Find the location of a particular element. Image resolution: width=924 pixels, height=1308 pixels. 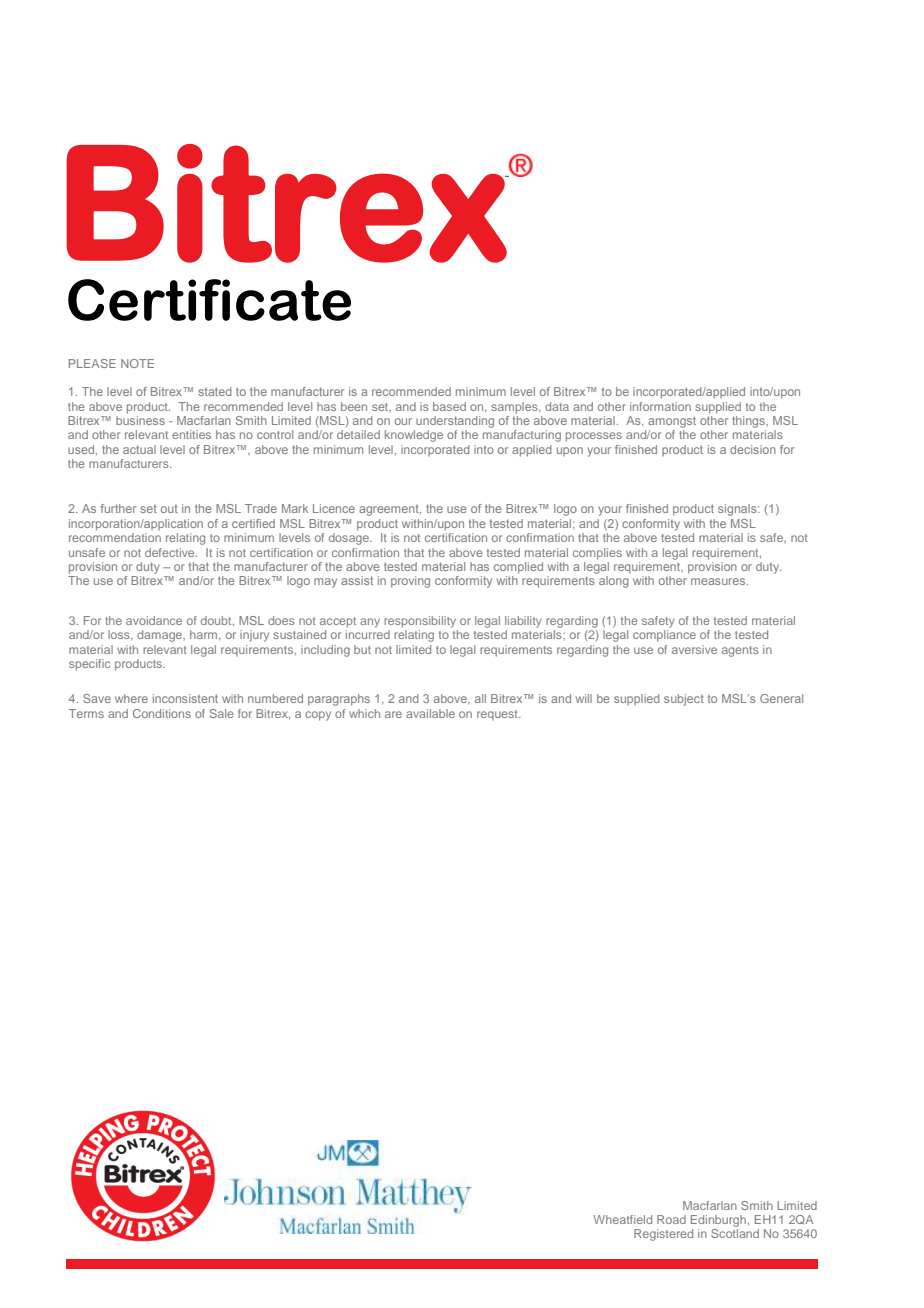

based is located at coordinates (449, 406).
